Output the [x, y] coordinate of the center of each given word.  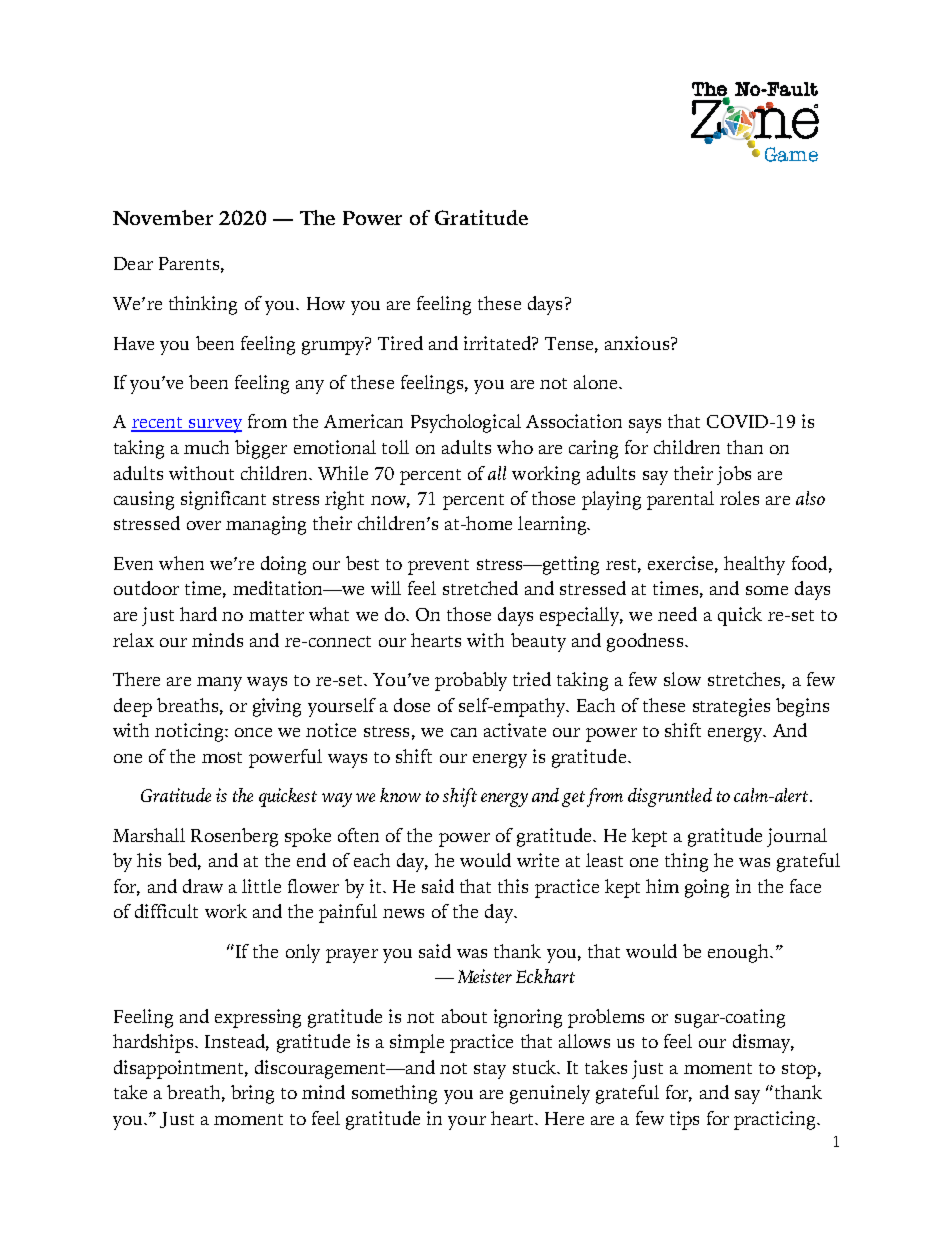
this [513, 886]
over [204, 525]
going [707, 888]
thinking [203, 305]
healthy [754, 565]
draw [203, 886]
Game [791, 154]
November [163, 217]
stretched [480, 588]
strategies [731, 707]
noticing [190, 732]
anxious [638, 343]
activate [515, 730]
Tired [400, 343]
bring [252, 1094]
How [326, 303]
